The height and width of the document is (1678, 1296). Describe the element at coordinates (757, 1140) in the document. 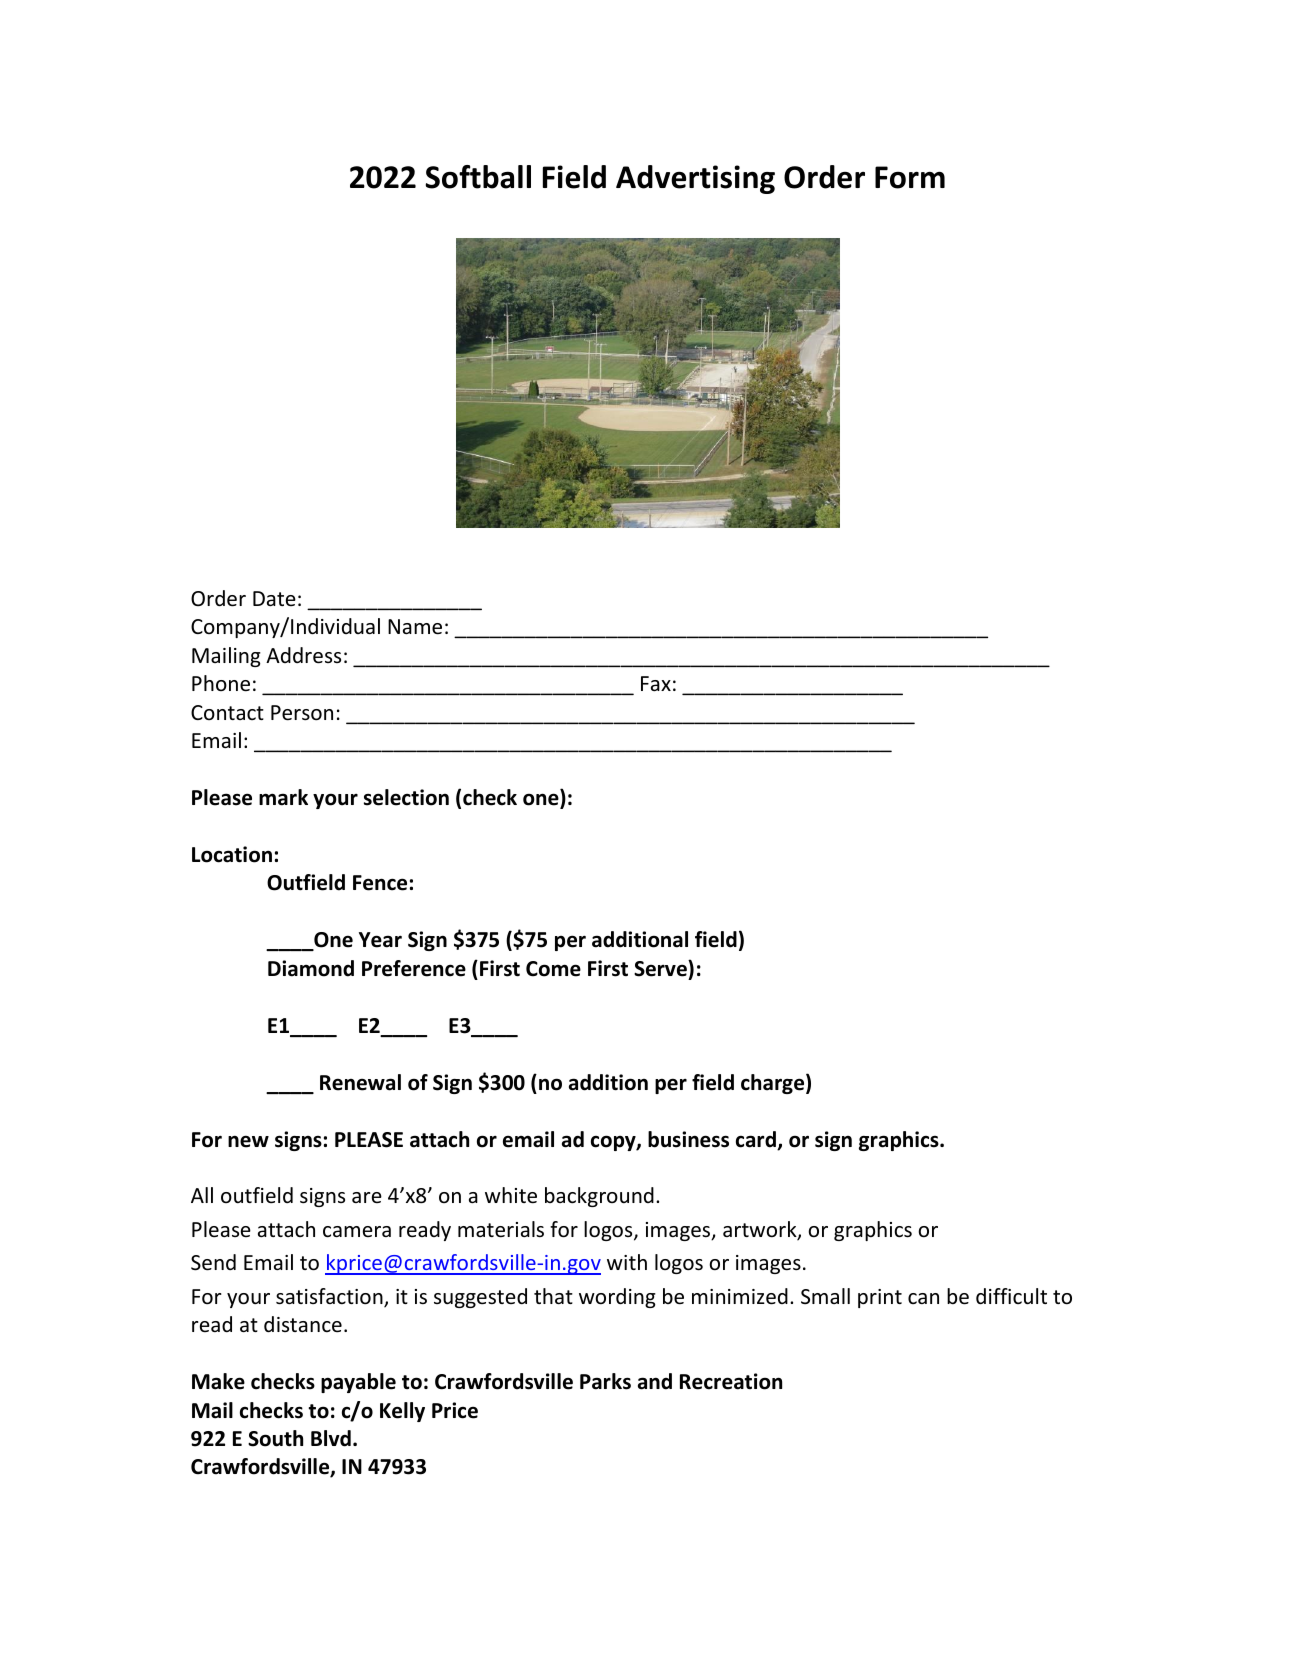

I see `card` at that location.
